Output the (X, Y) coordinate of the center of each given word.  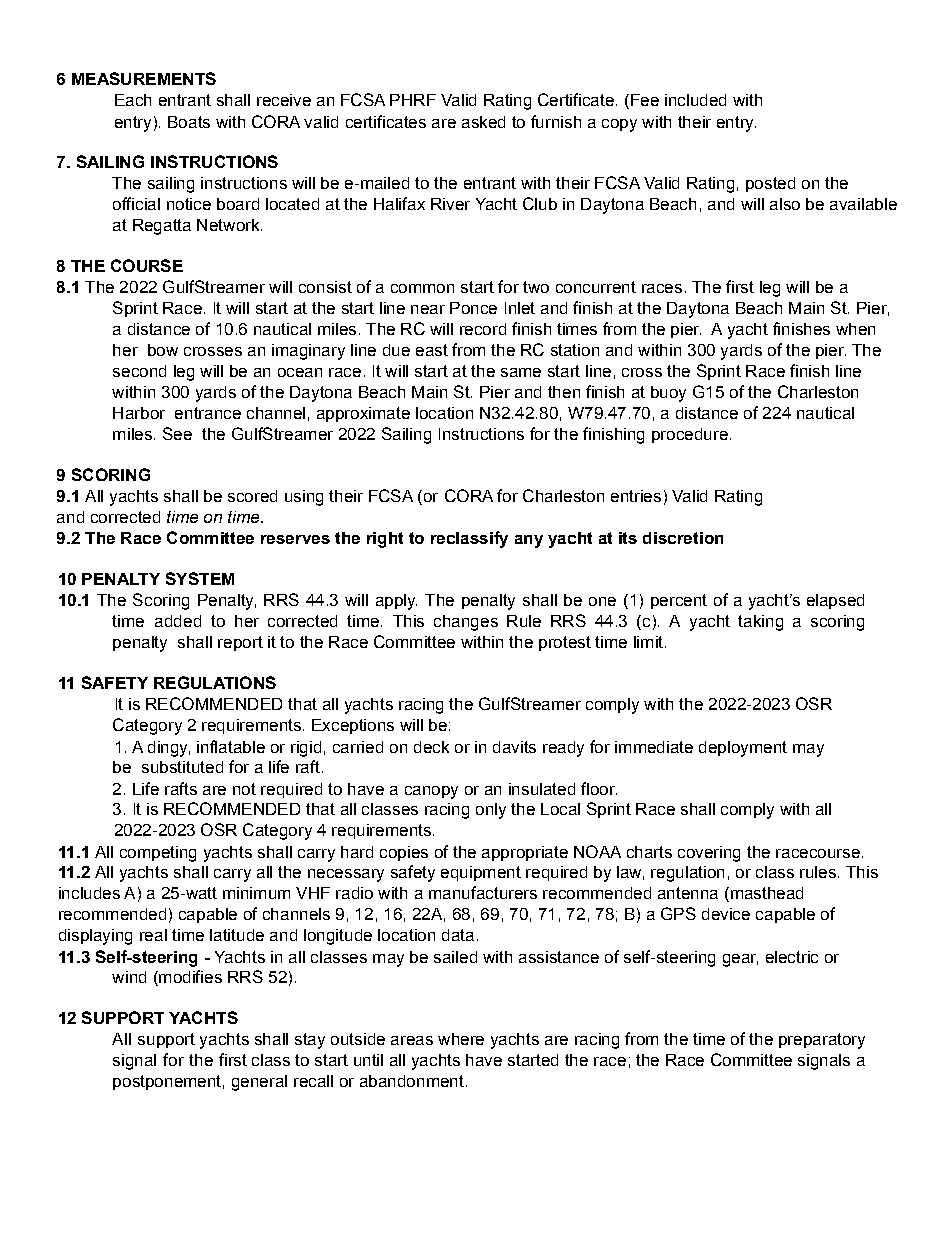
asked (483, 122)
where (461, 1039)
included (695, 100)
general (259, 1083)
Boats (189, 122)
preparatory (822, 1041)
